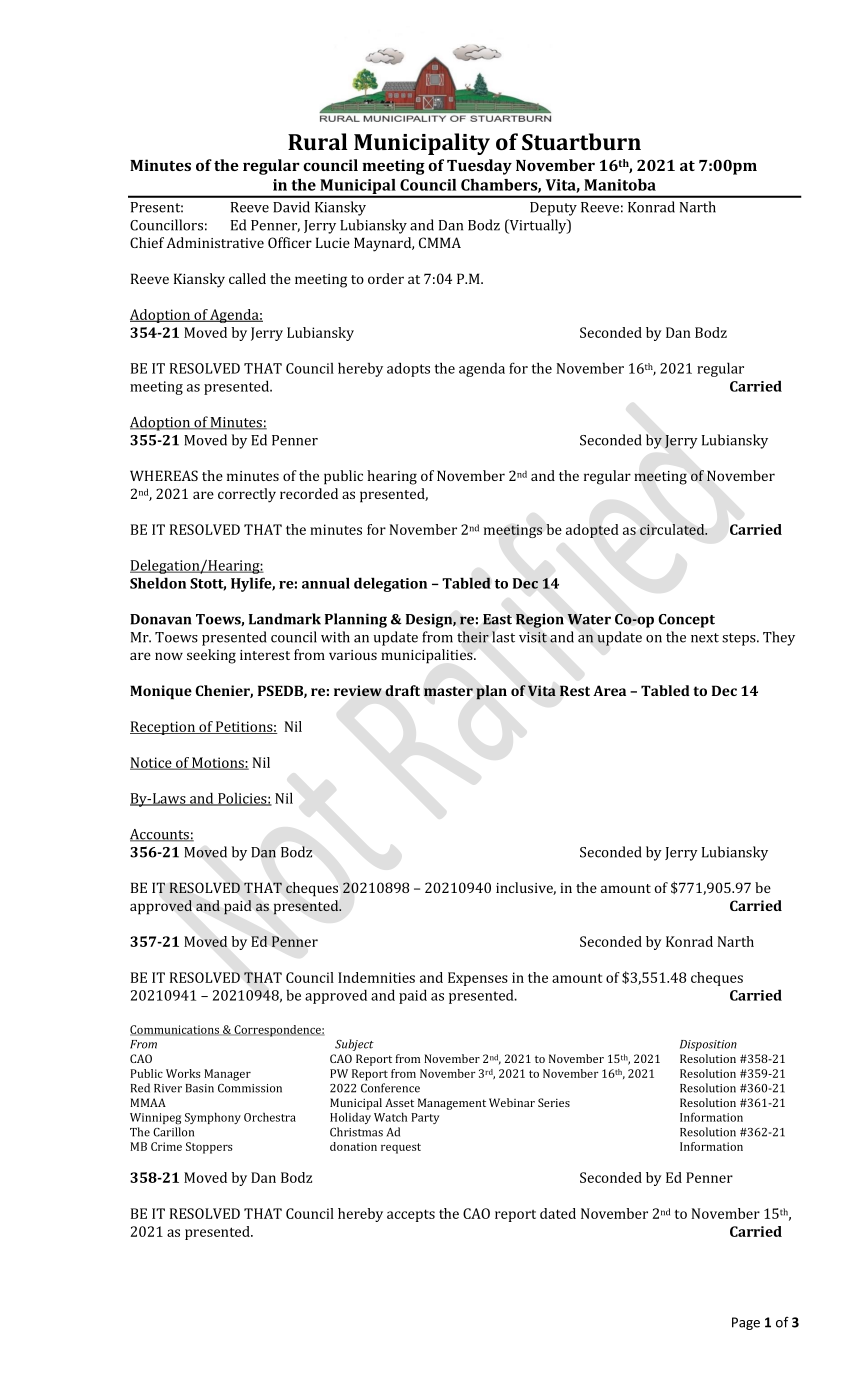 The width and height of the screenshot is (849, 1400). I want to click on Expenses, so click(478, 979).
